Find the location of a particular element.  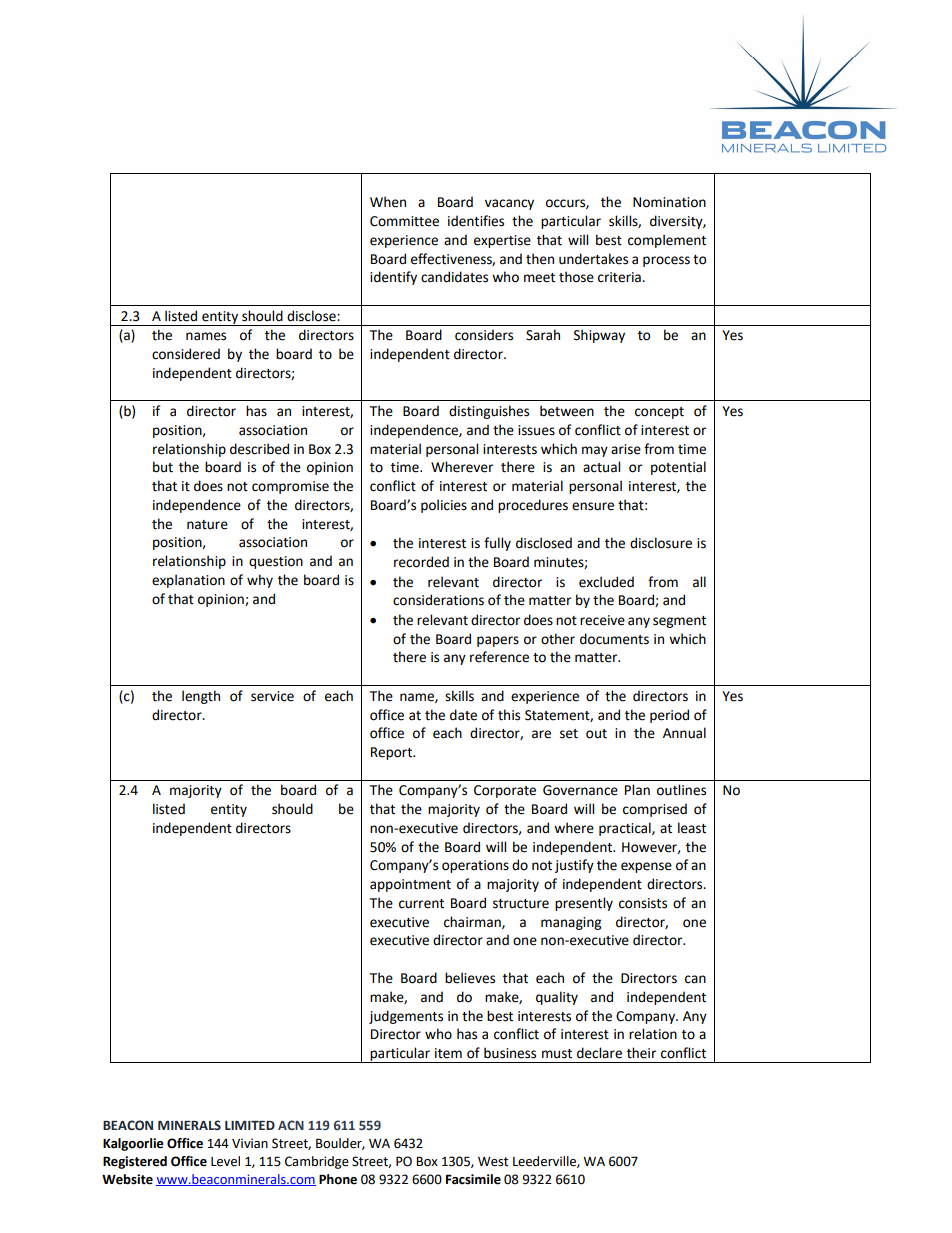

considered is located at coordinates (186, 354).
